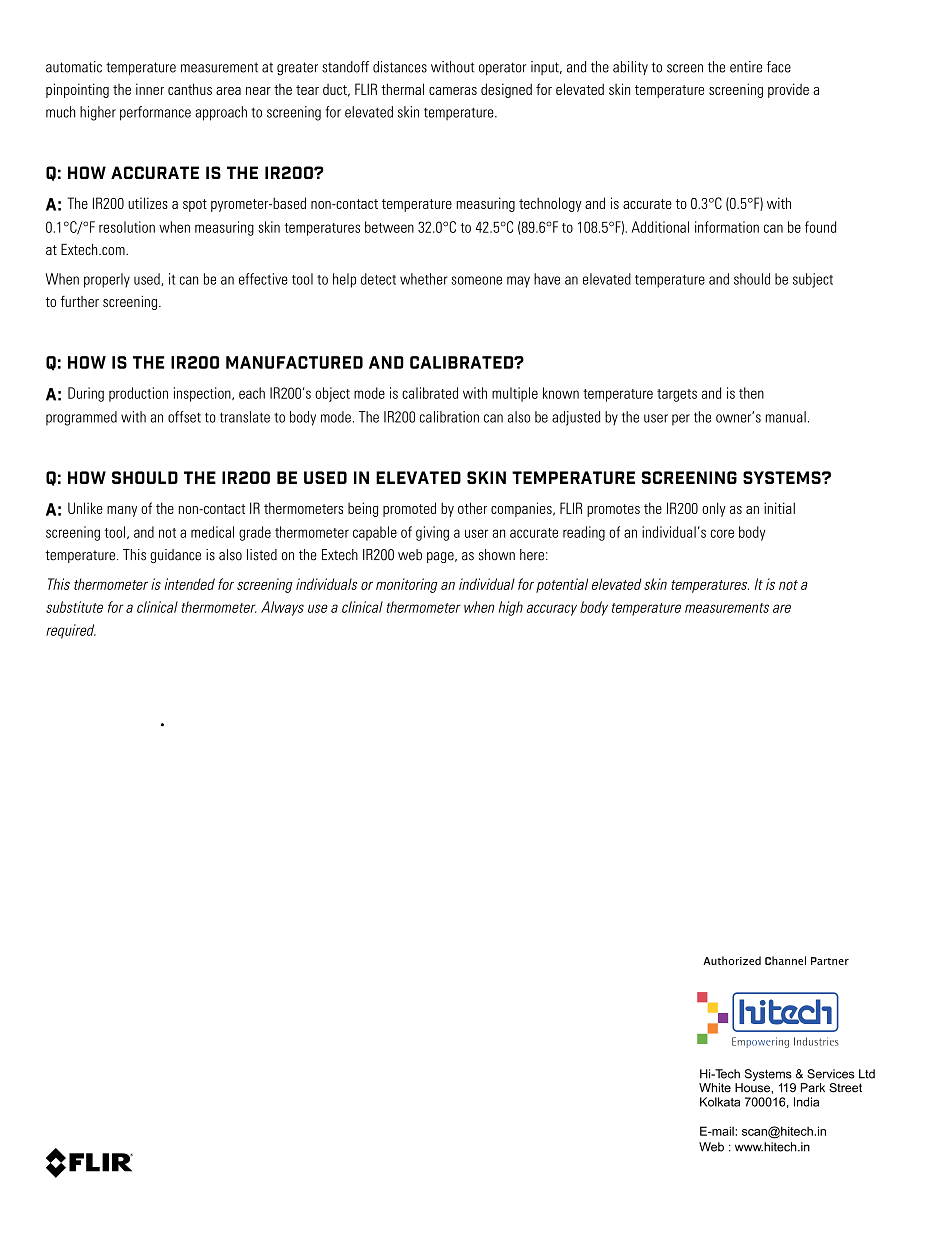  Describe the element at coordinates (551, 610) in the image. I see `accuracy` at that location.
